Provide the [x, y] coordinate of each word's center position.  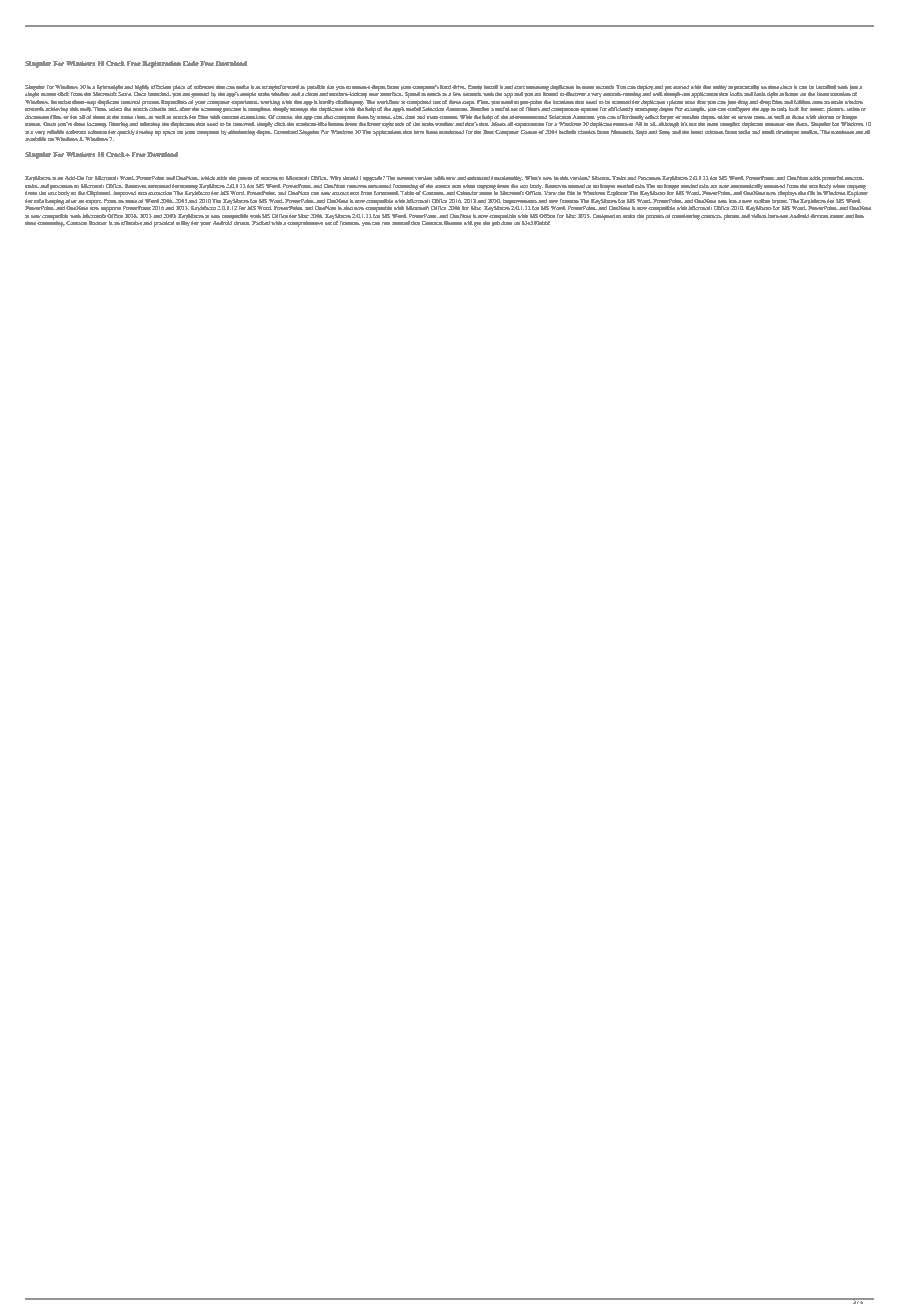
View [550, 193]
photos [732, 217]
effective [132, 223]
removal [130, 102]
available [35, 139]
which [208, 178]
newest [405, 178]
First [483, 102]
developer [787, 133]
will [468, 223]
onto [817, 102]
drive [459, 87]
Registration [161, 64]
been [432, 132]
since [786, 87]
